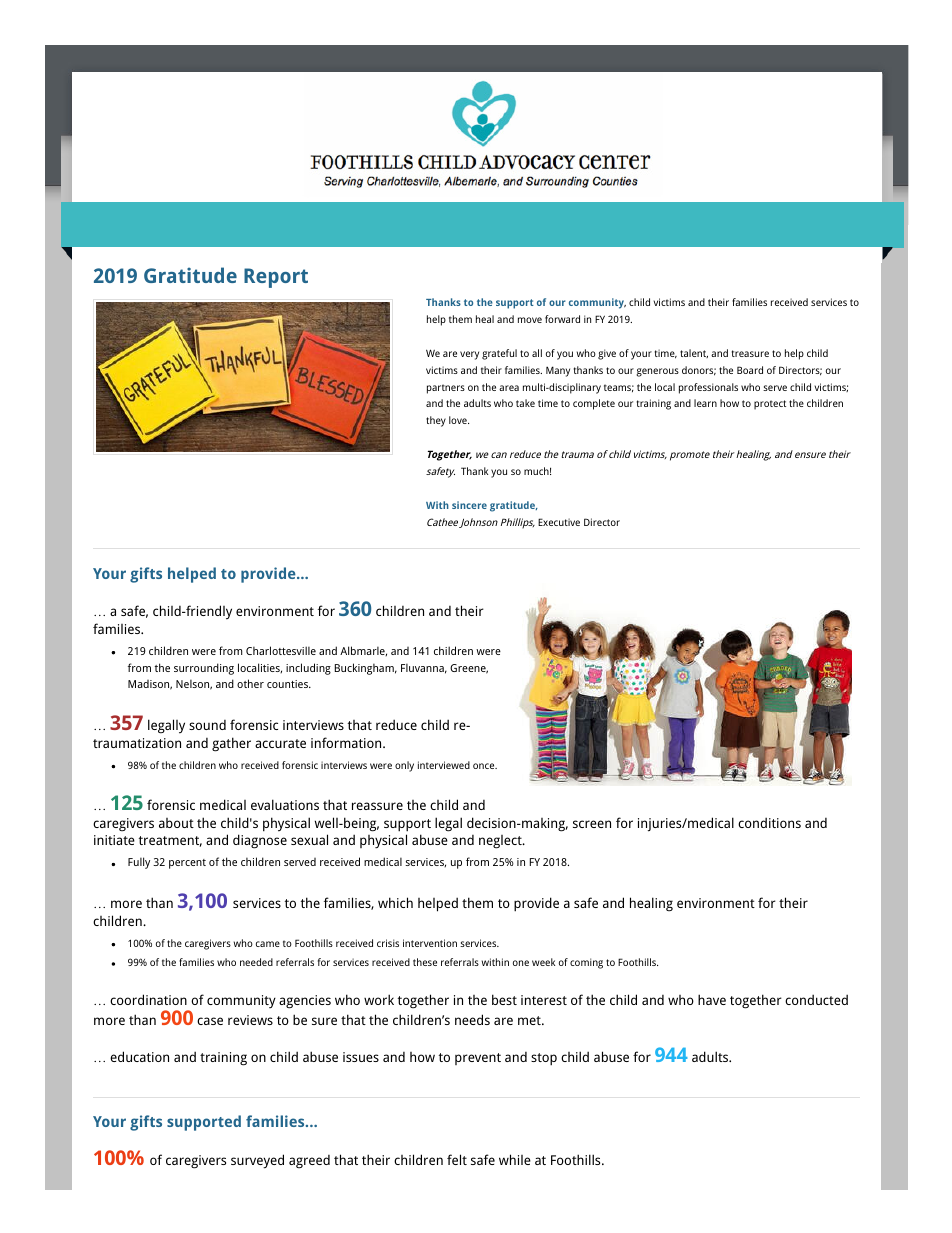  I want to click on while, so click(515, 1159).
